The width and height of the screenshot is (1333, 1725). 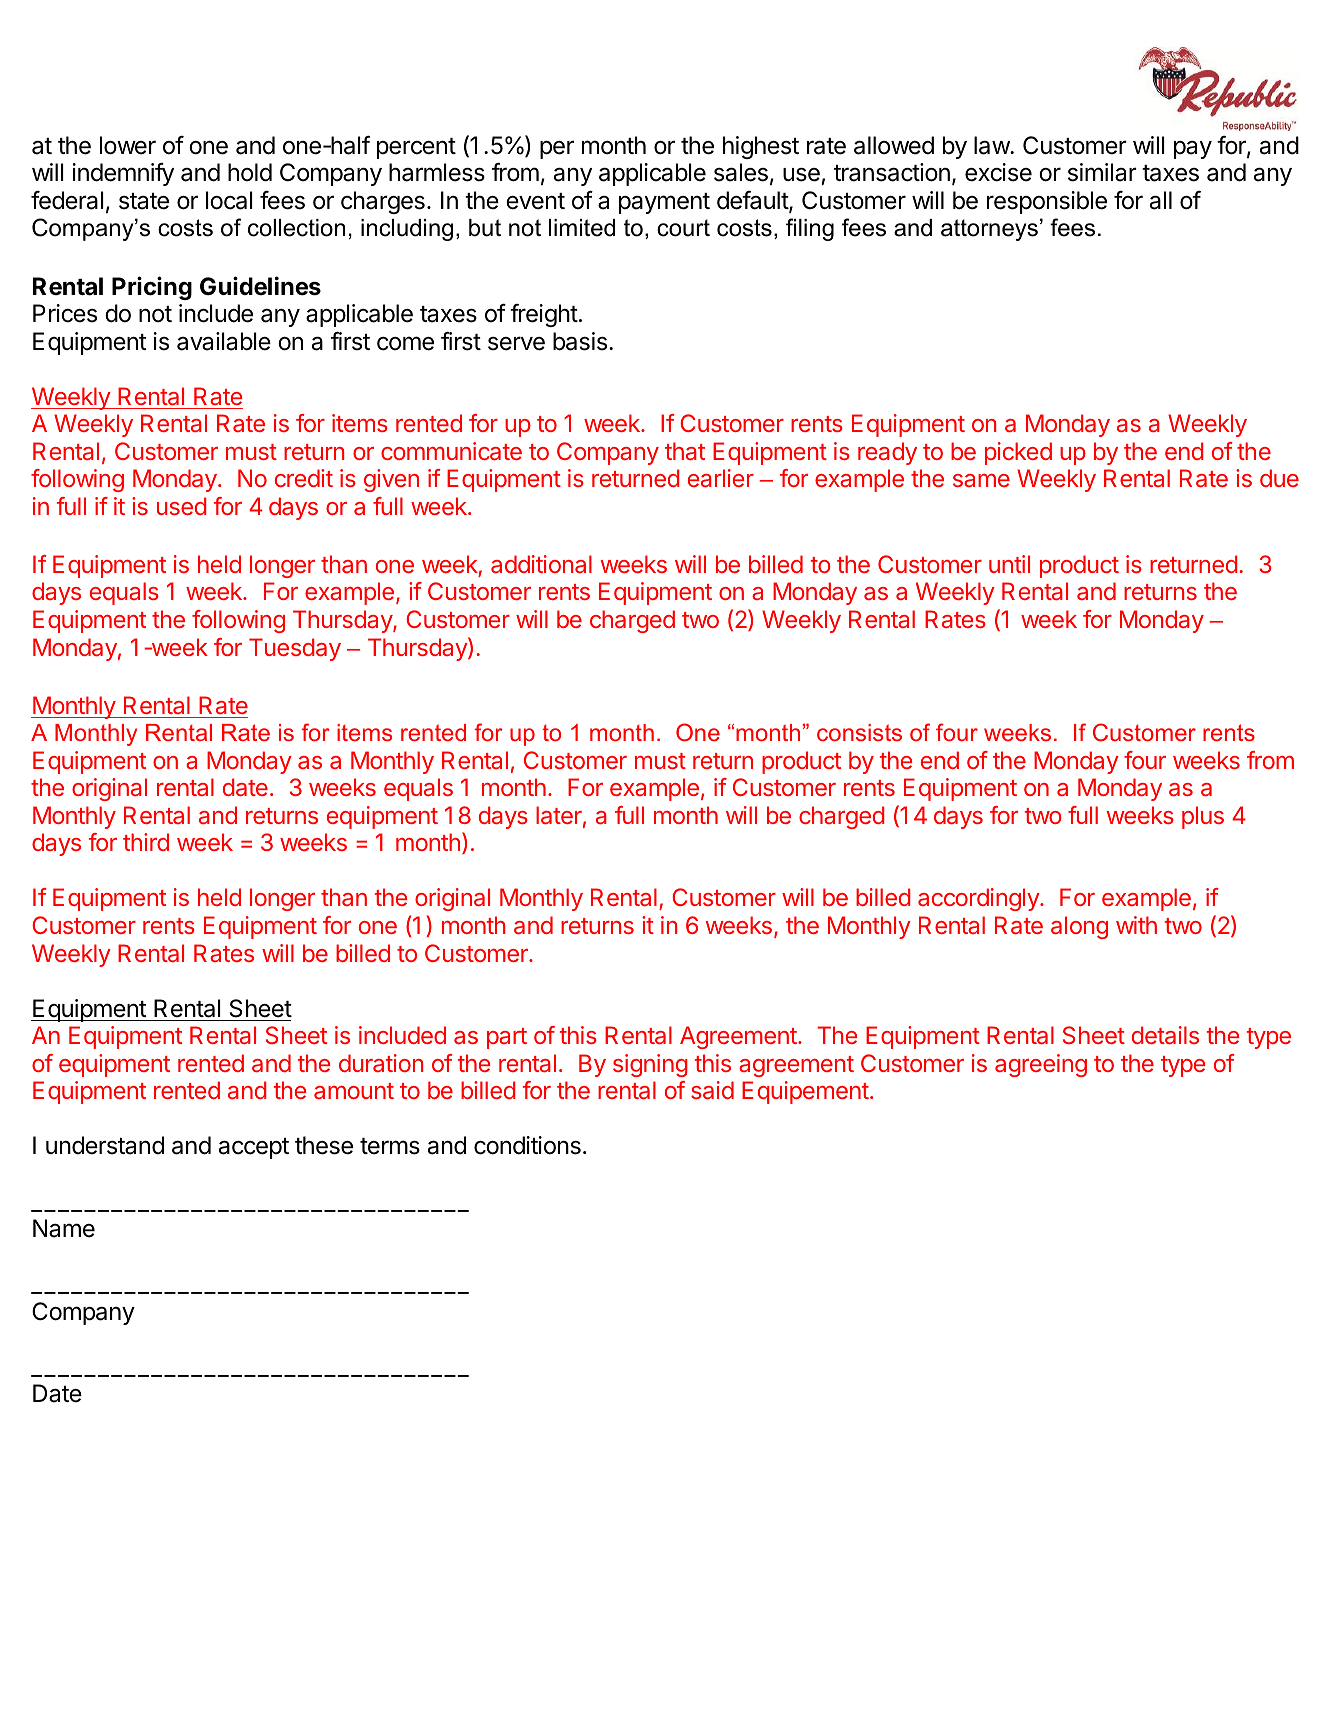 I want to click on credit, so click(x=304, y=478).
